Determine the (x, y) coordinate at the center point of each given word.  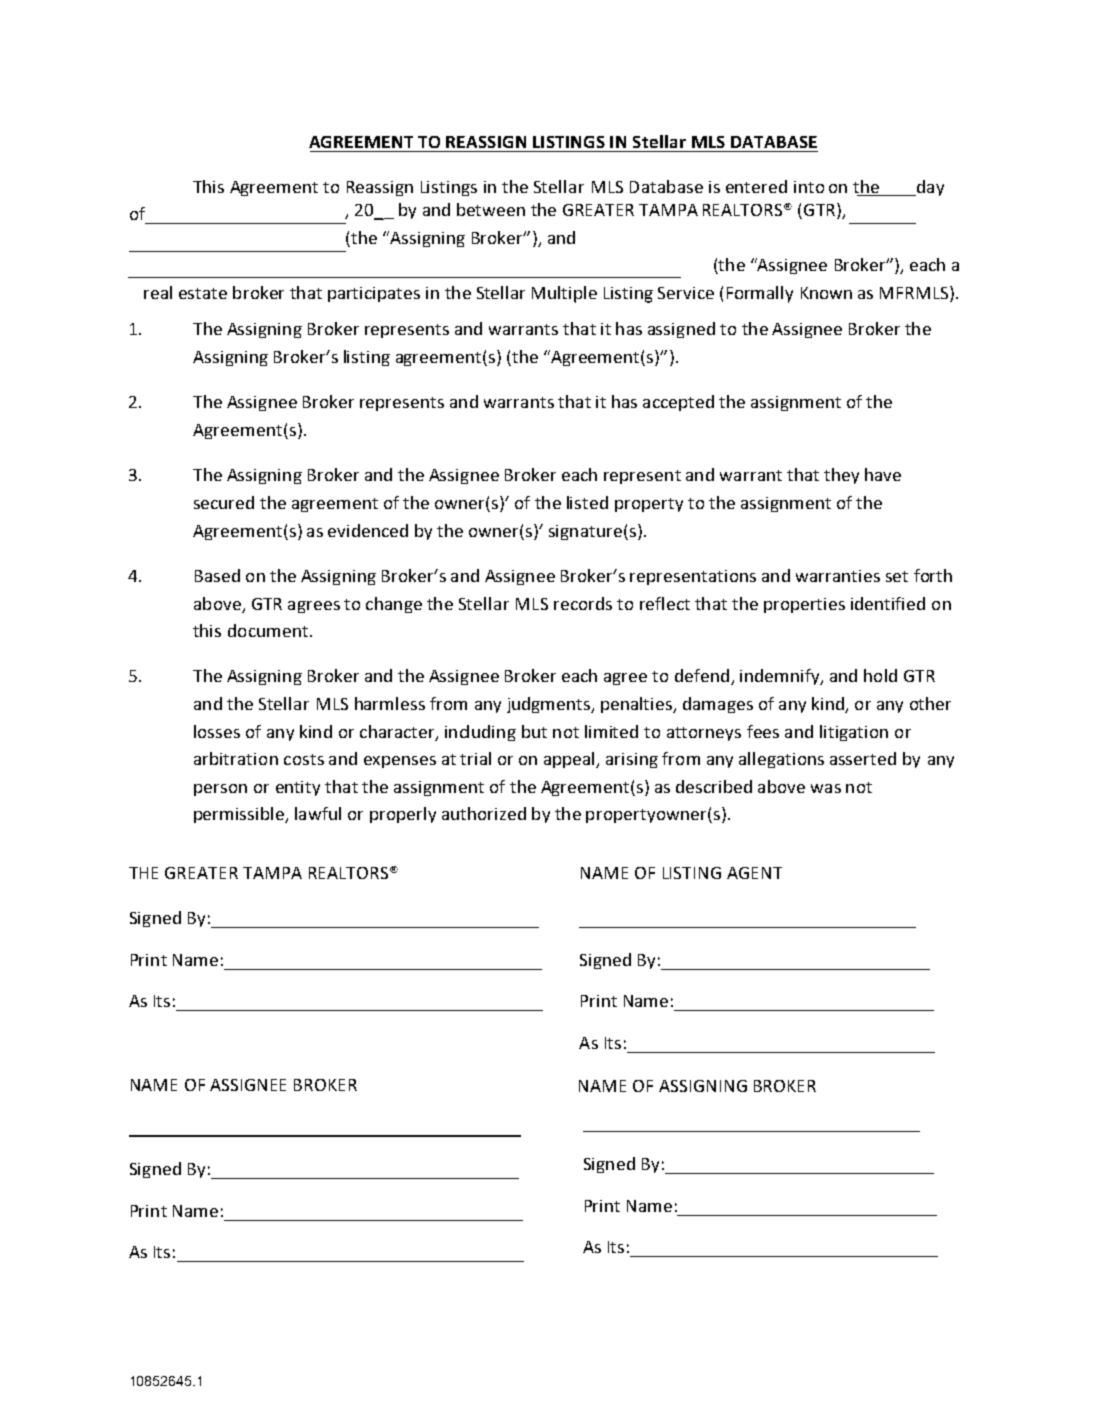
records (583, 603)
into (809, 187)
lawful (318, 813)
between (491, 209)
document (268, 630)
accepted (678, 403)
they (841, 476)
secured (224, 502)
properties (804, 605)
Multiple (564, 294)
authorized (484, 813)
